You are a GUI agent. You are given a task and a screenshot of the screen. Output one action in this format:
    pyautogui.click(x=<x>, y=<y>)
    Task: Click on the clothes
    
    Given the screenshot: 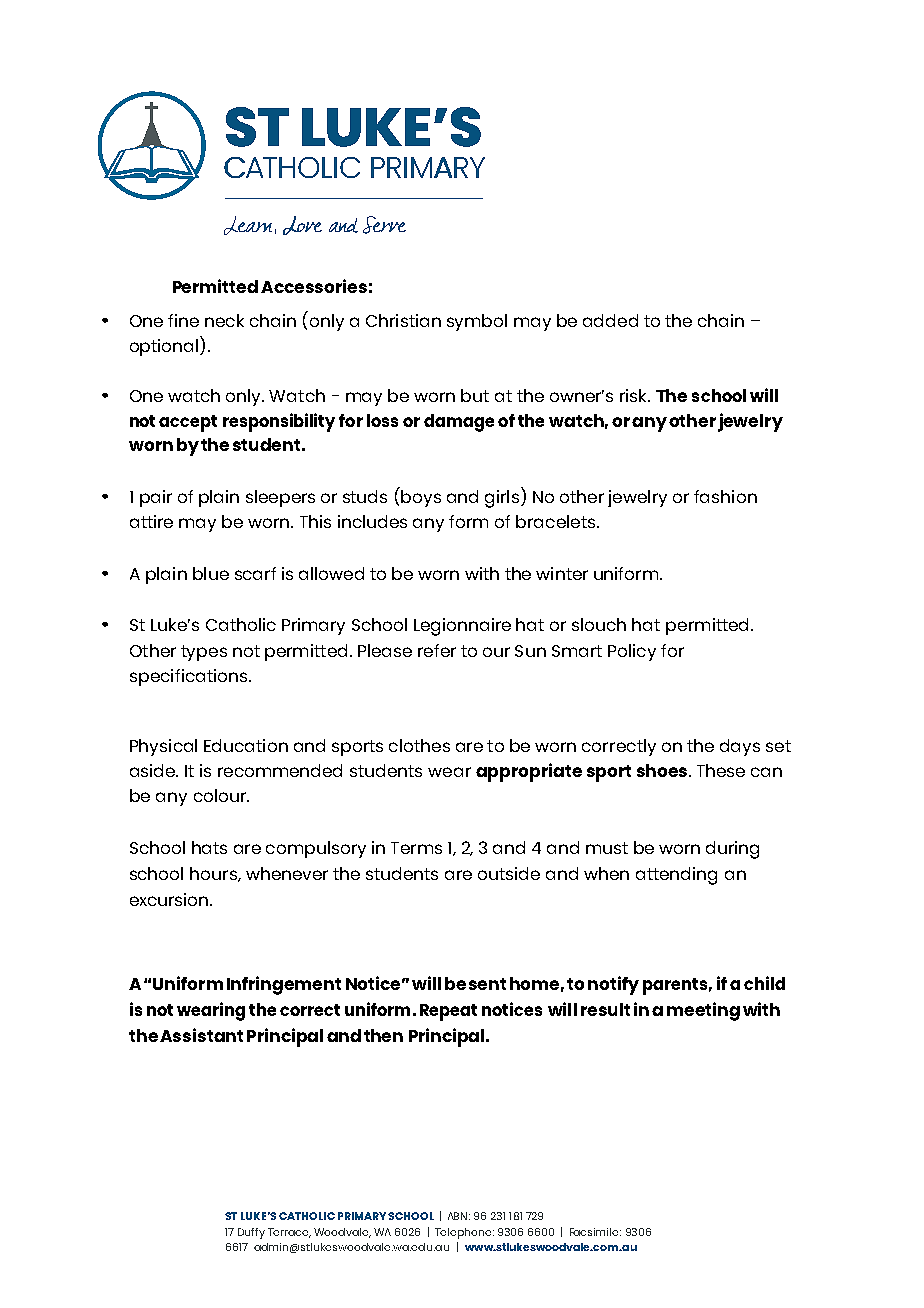 What is the action you would take?
    pyautogui.click(x=419, y=745)
